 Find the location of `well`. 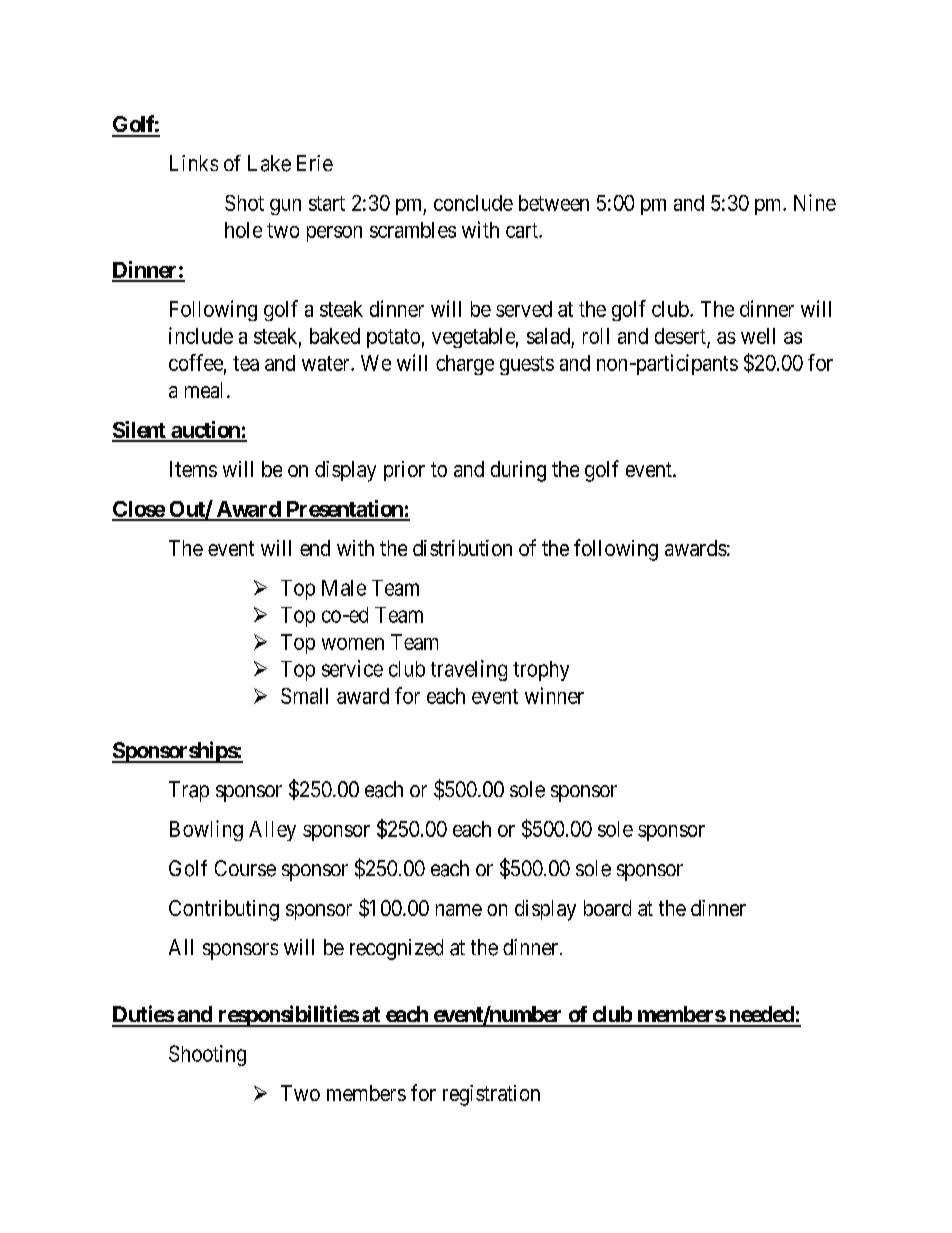

well is located at coordinates (758, 336).
